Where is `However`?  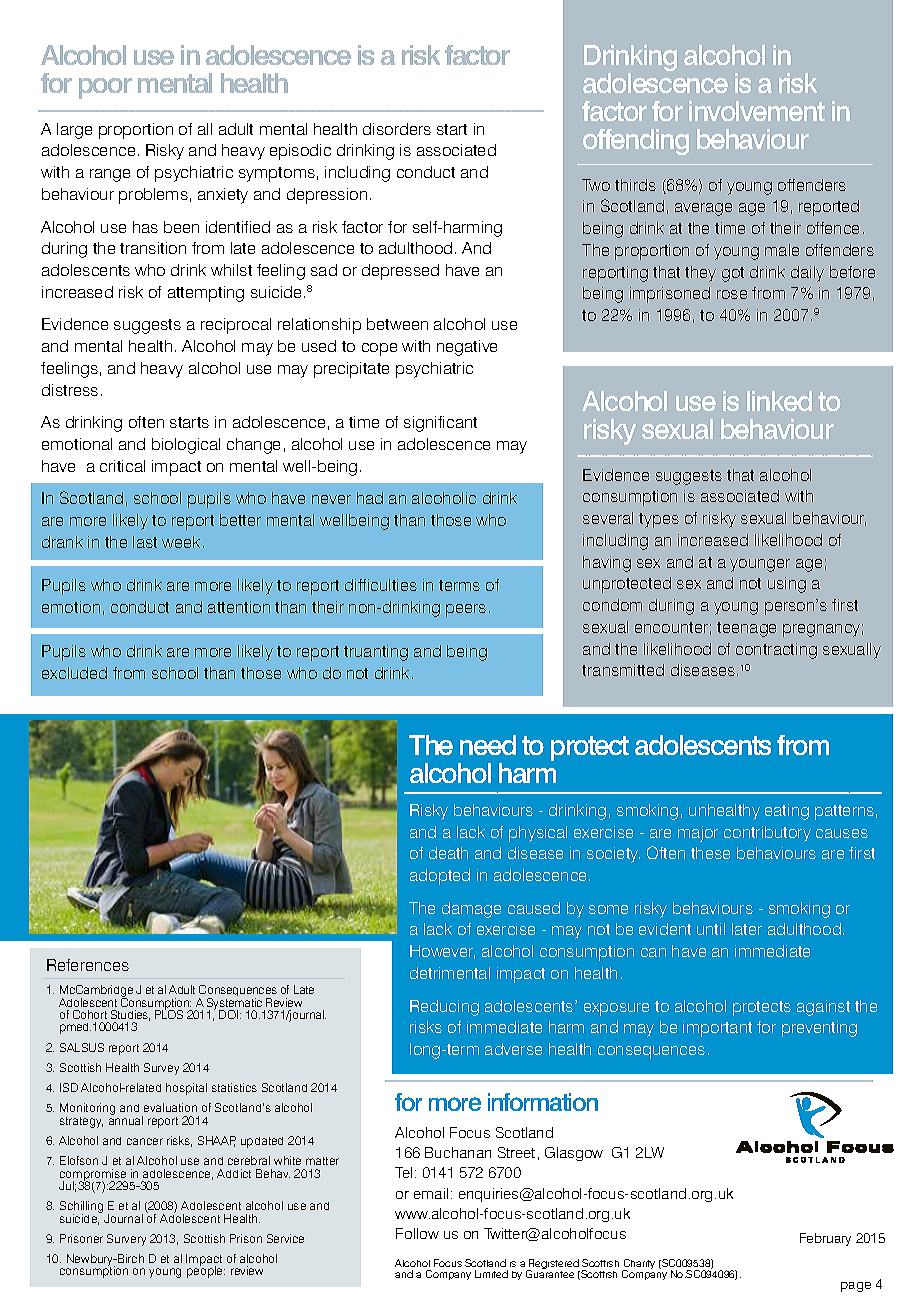
However is located at coordinates (442, 952).
